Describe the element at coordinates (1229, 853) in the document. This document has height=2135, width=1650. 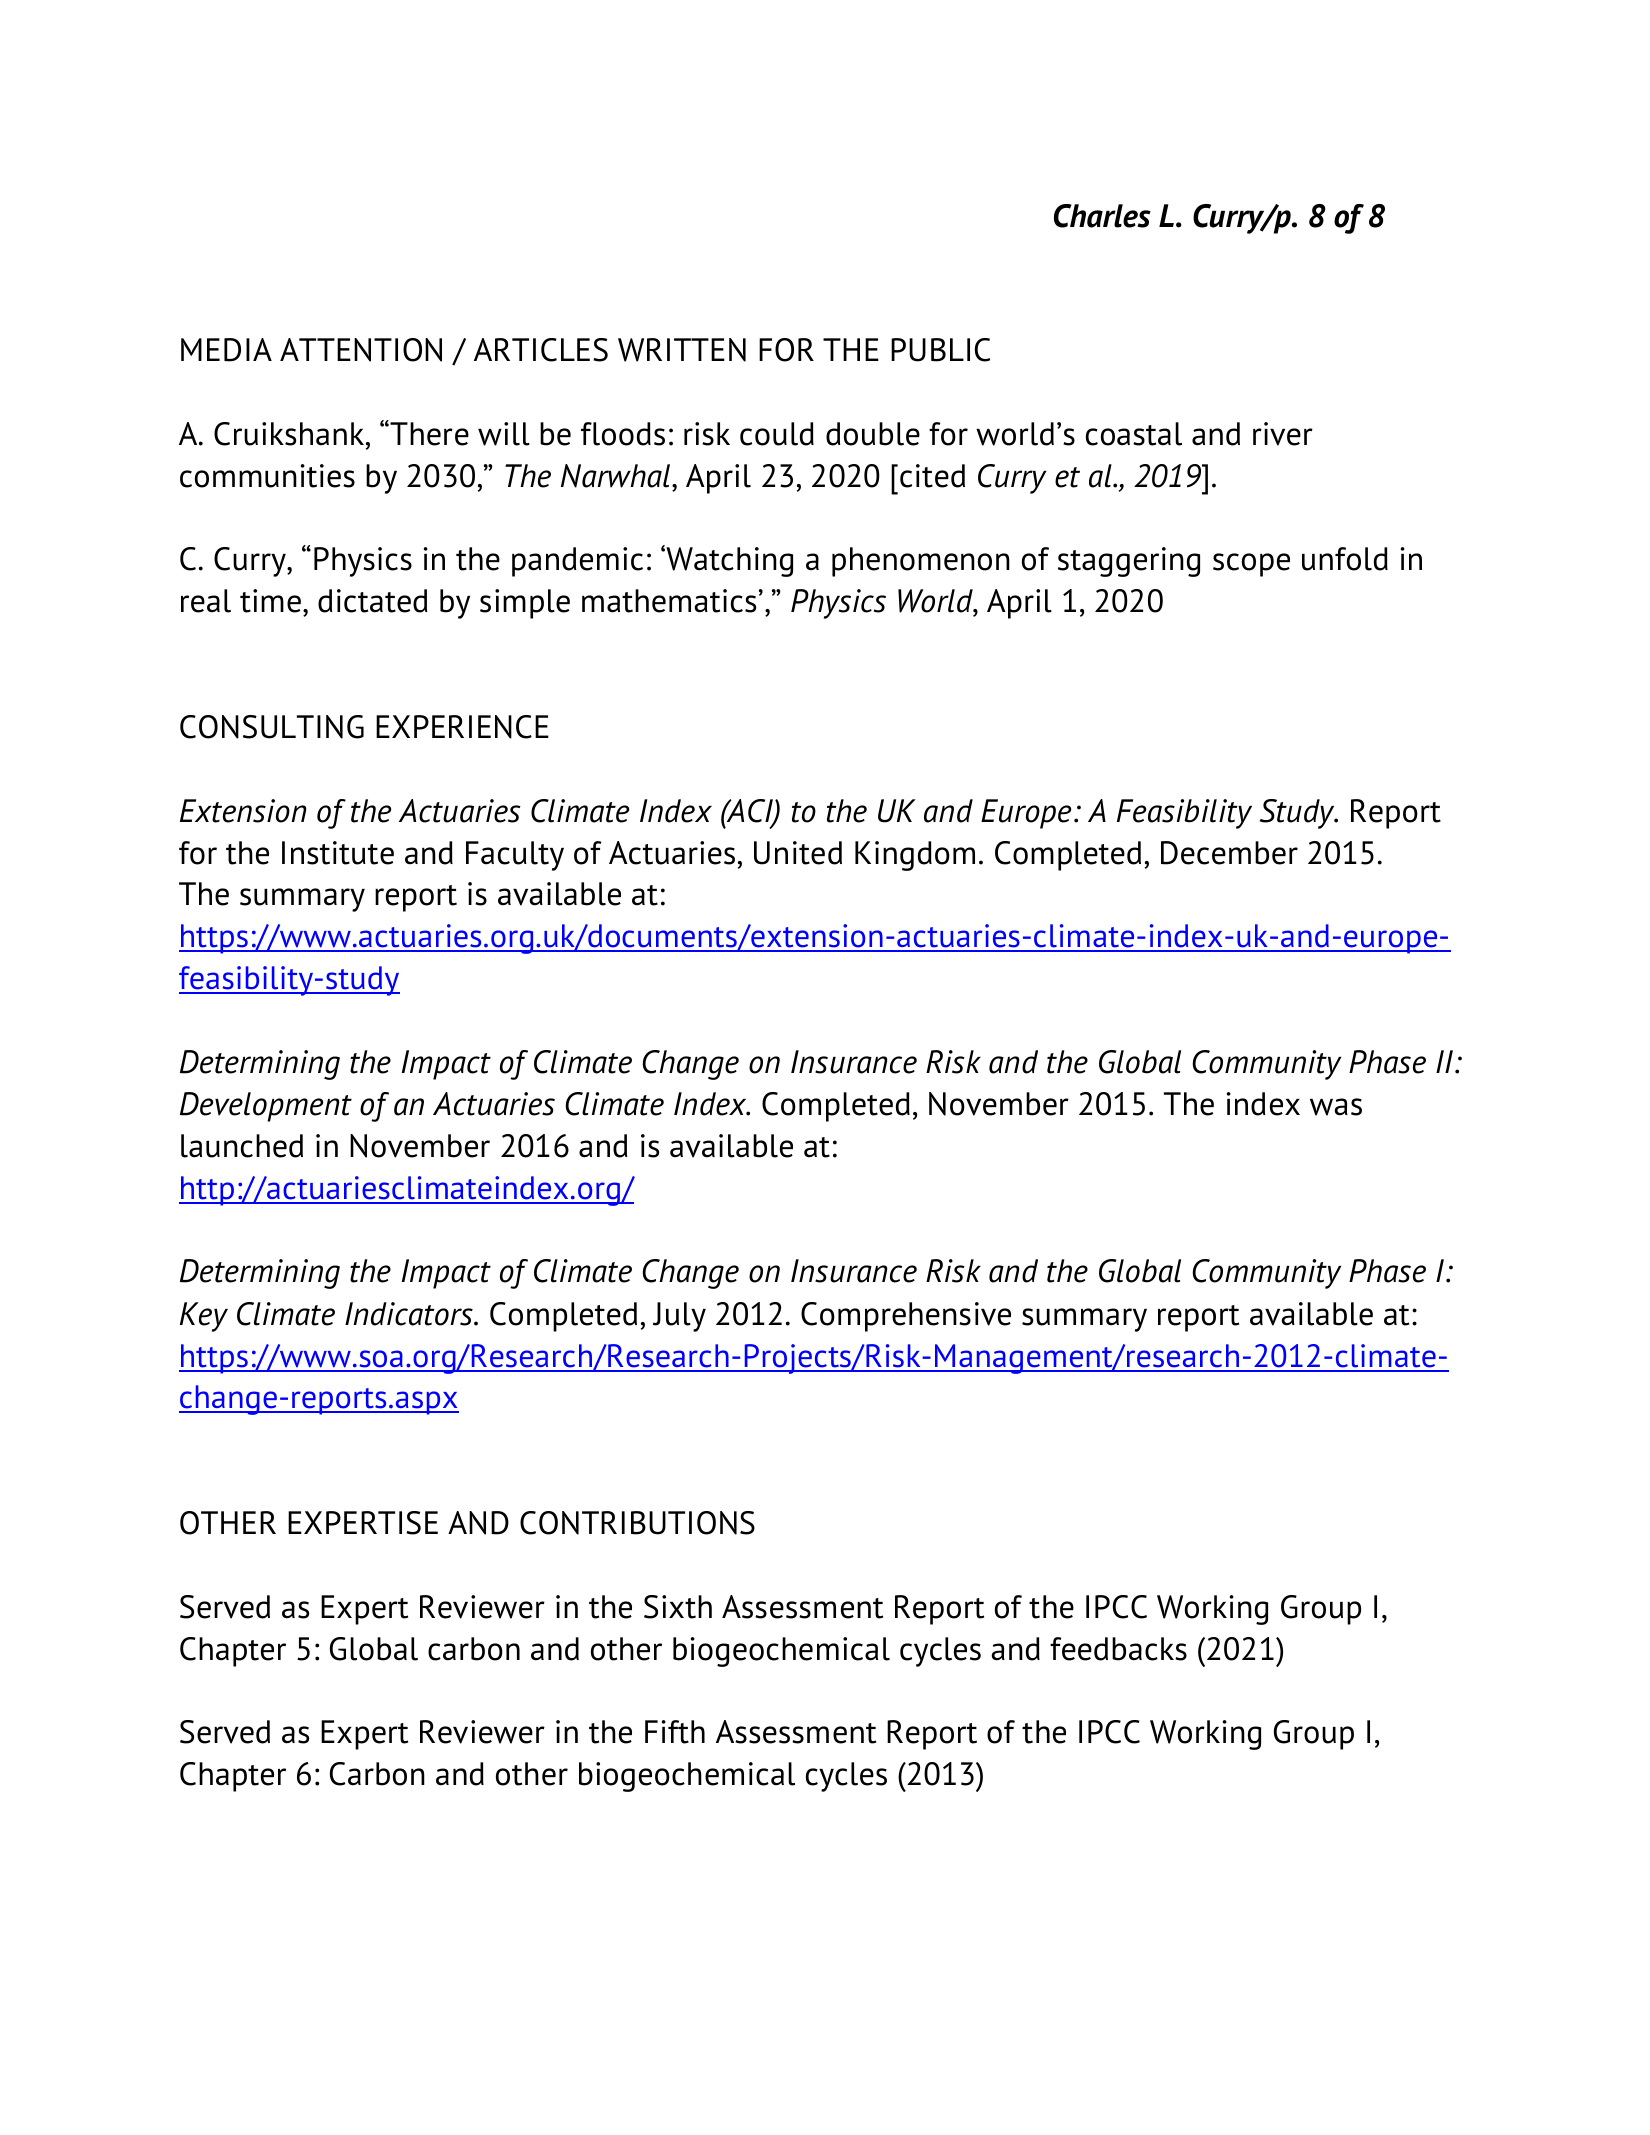
I see `December` at that location.
